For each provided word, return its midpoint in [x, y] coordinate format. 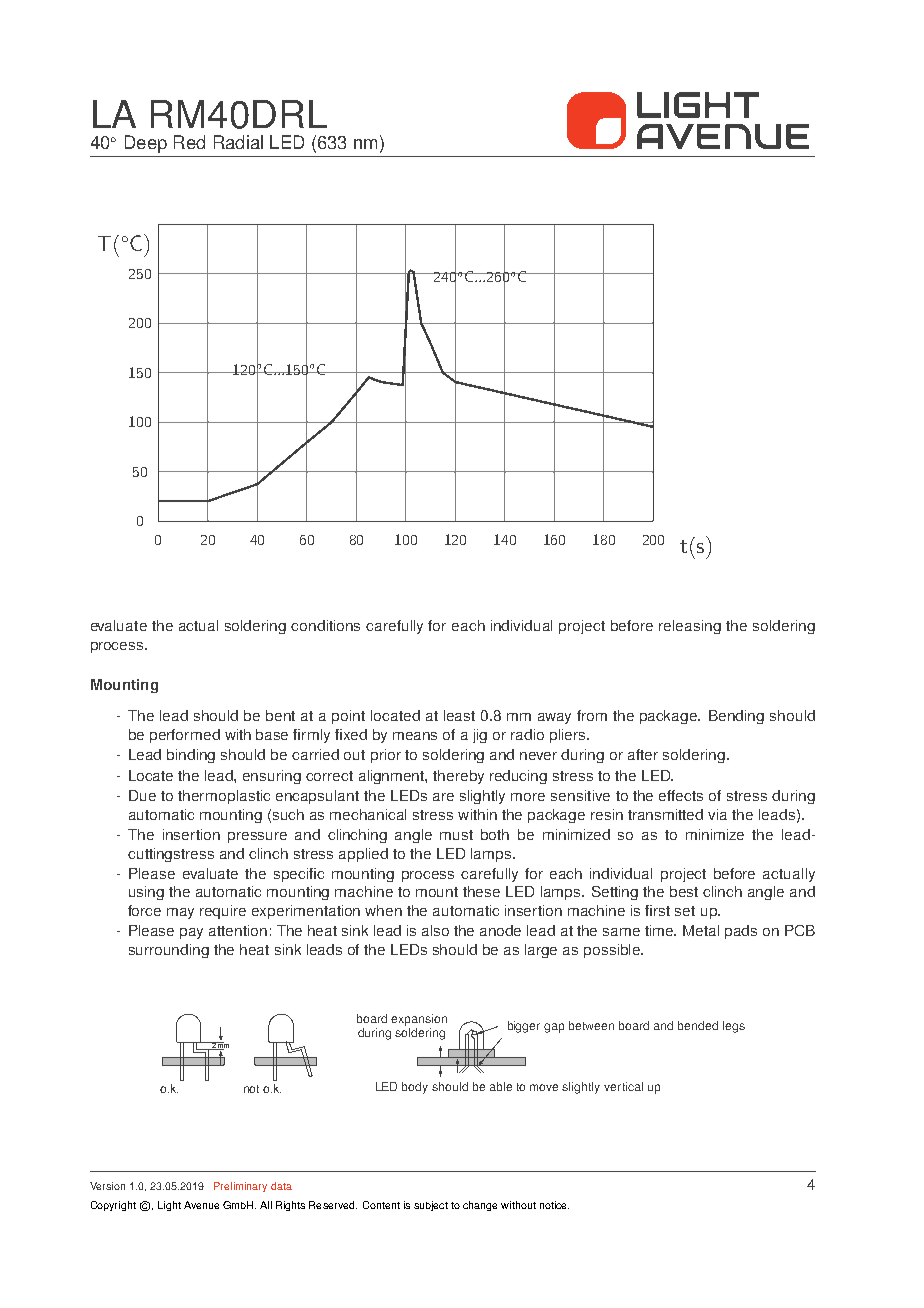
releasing [690, 627]
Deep [146, 144]
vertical [623, 1086]
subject [431, 1206]
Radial [238, 142]
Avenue [201, 1205]
